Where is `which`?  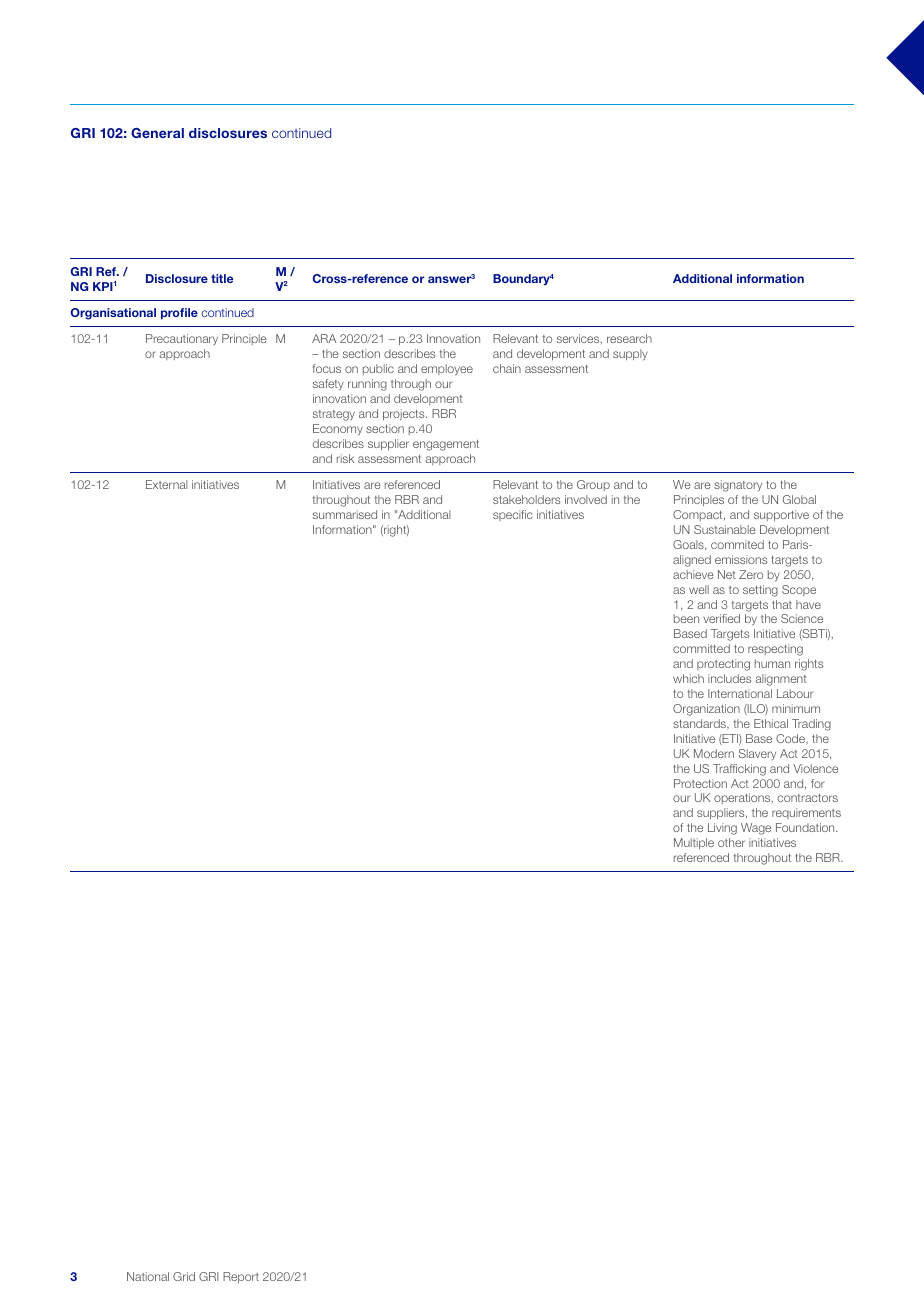
which is located at coordinates (688, 678).
